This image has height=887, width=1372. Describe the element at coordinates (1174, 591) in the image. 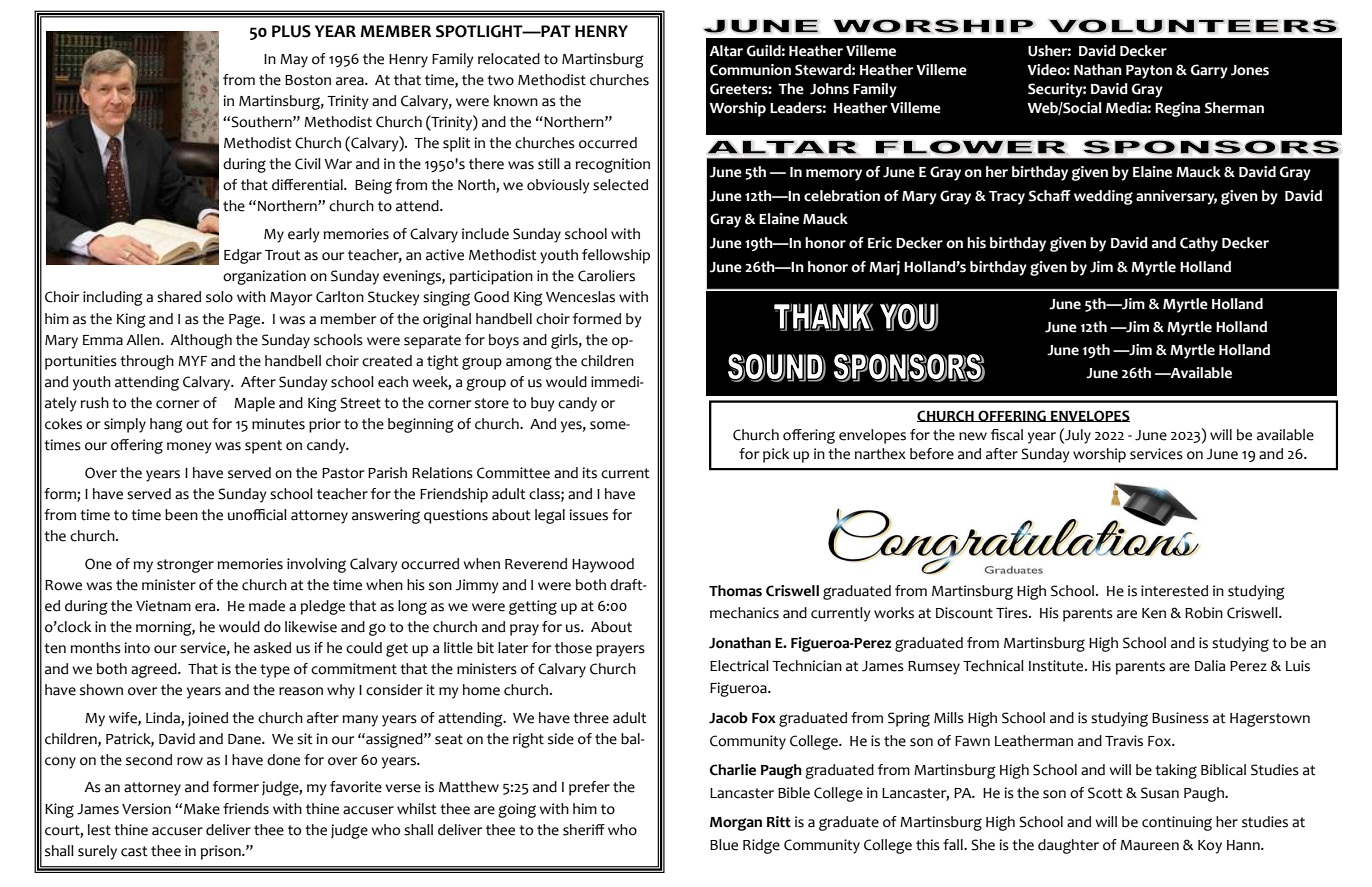

I see `interested` at that location.
